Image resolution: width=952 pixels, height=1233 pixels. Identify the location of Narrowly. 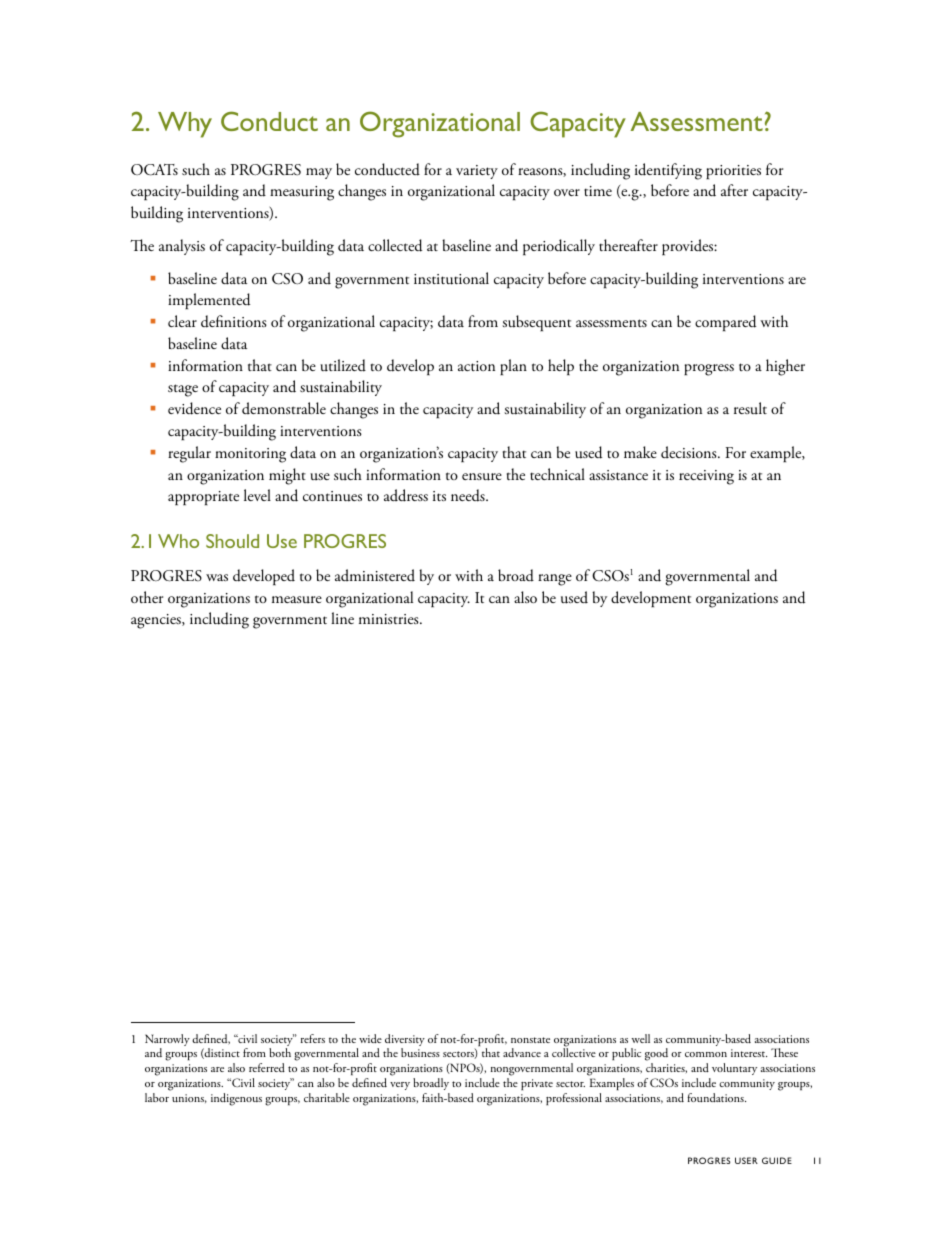
(167, 1041).
